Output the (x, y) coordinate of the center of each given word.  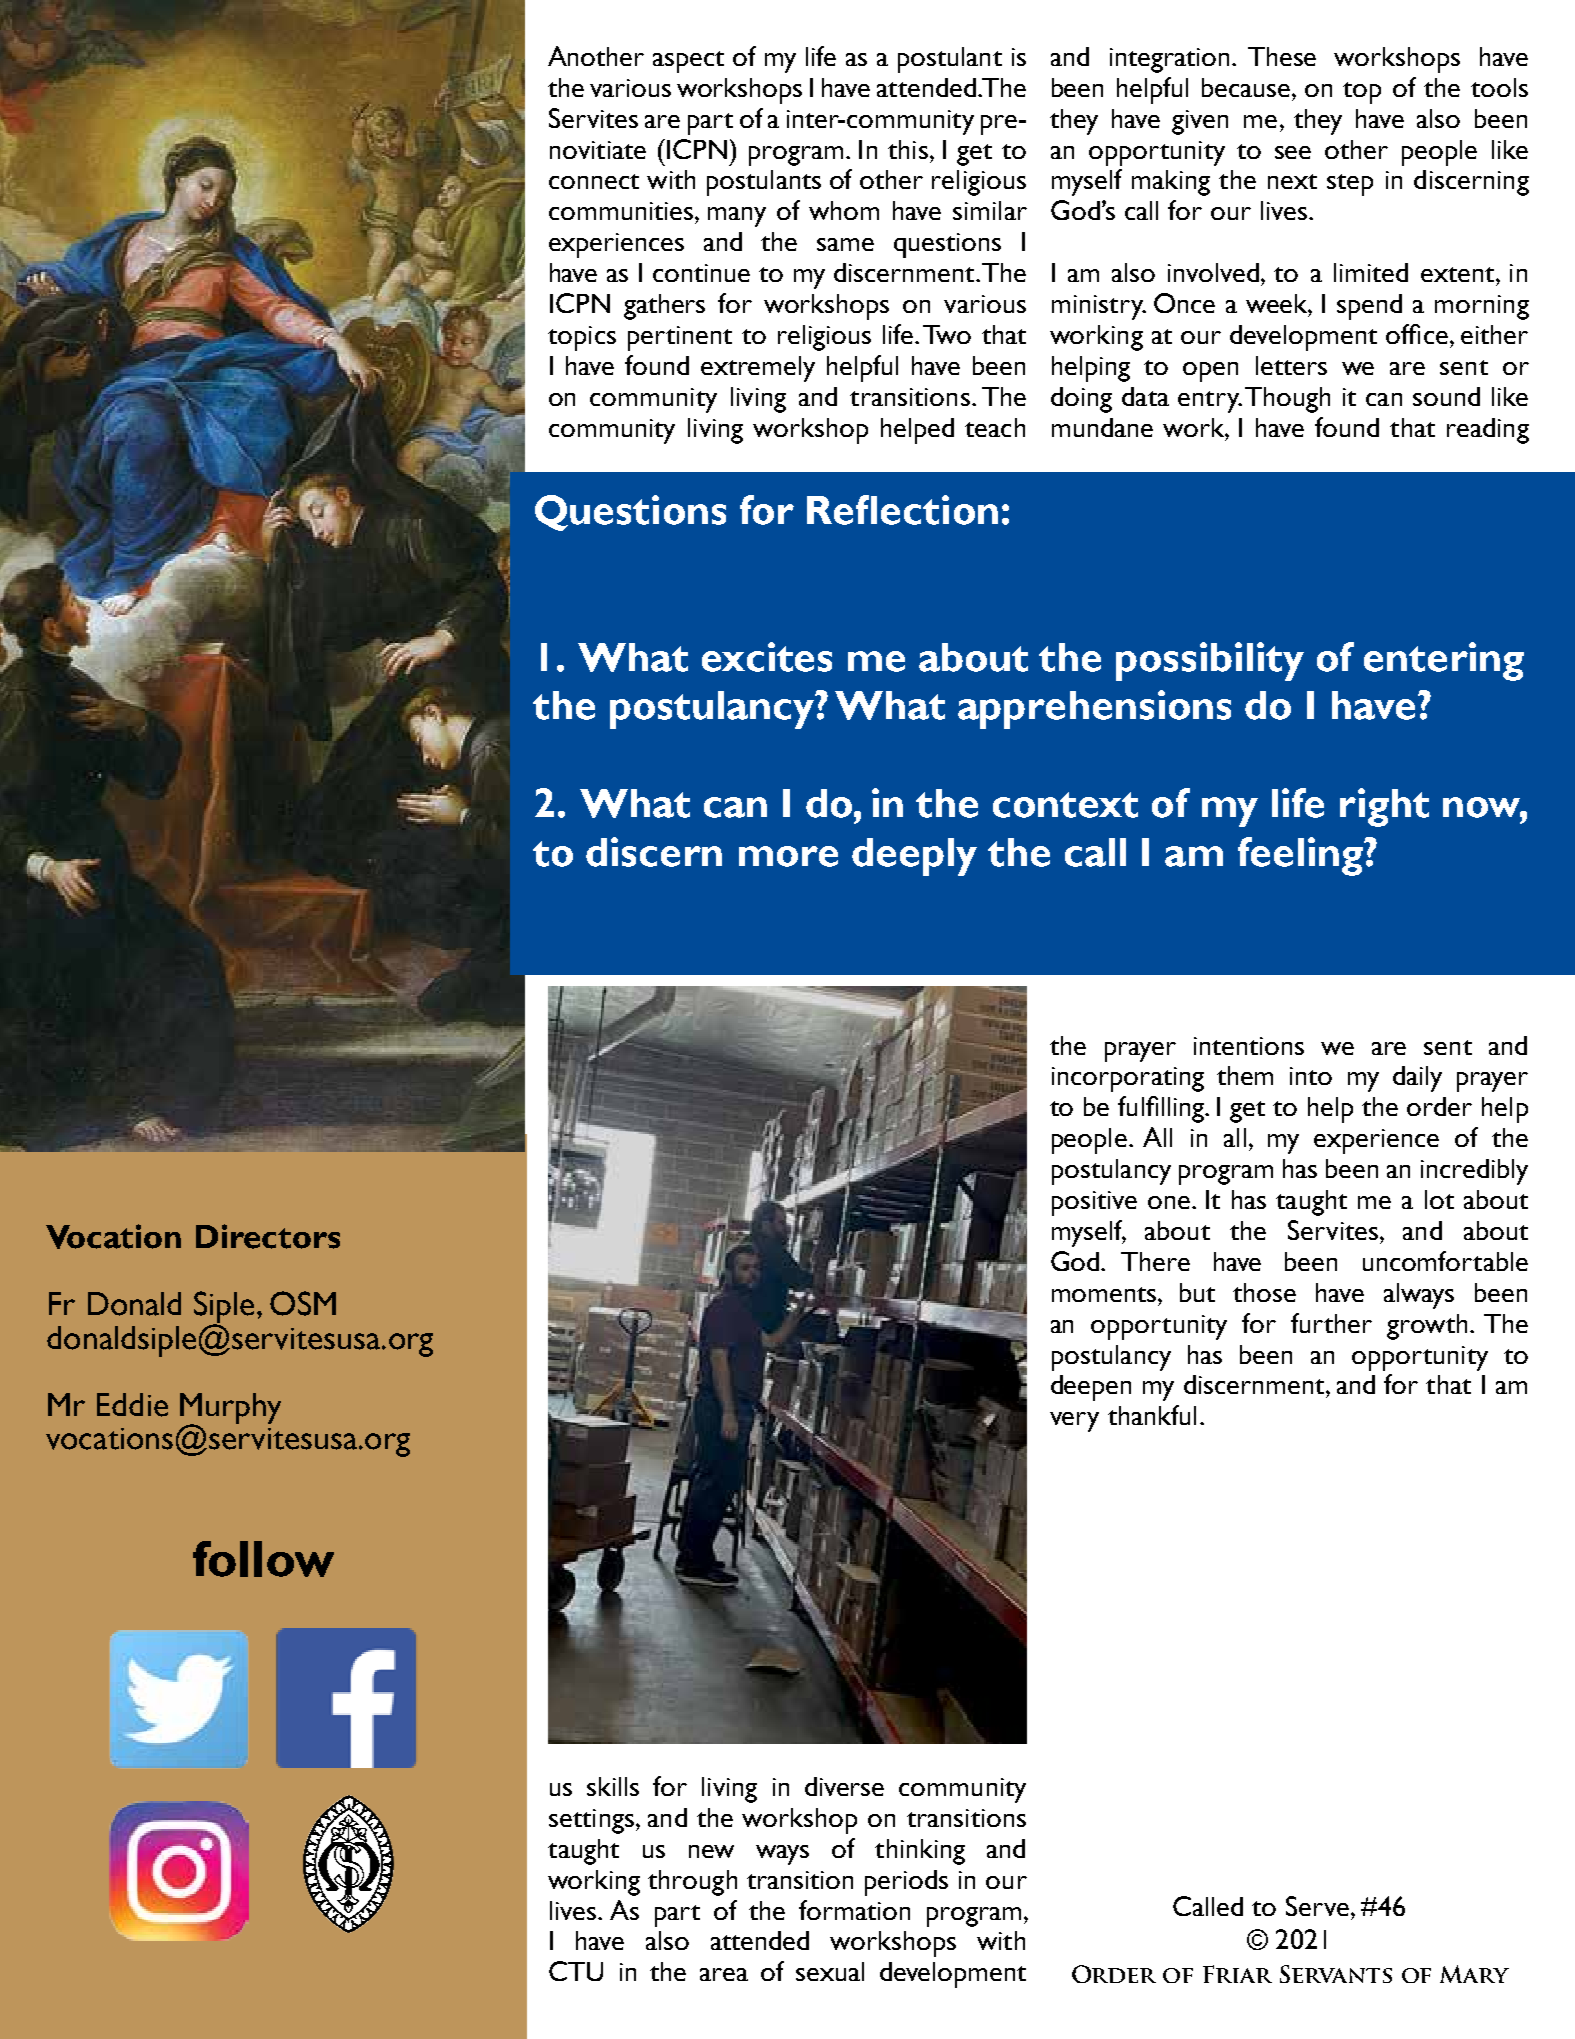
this (908, 149)
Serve (1317, 1906)
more (788, 856)
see (1293, 152)
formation (854, 1910)
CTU (576, 1971)
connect (594, 181)
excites (767, 657)
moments (1105, 1294)
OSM (303, 1303)
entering (1444, 661)
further (1331, 1323)
